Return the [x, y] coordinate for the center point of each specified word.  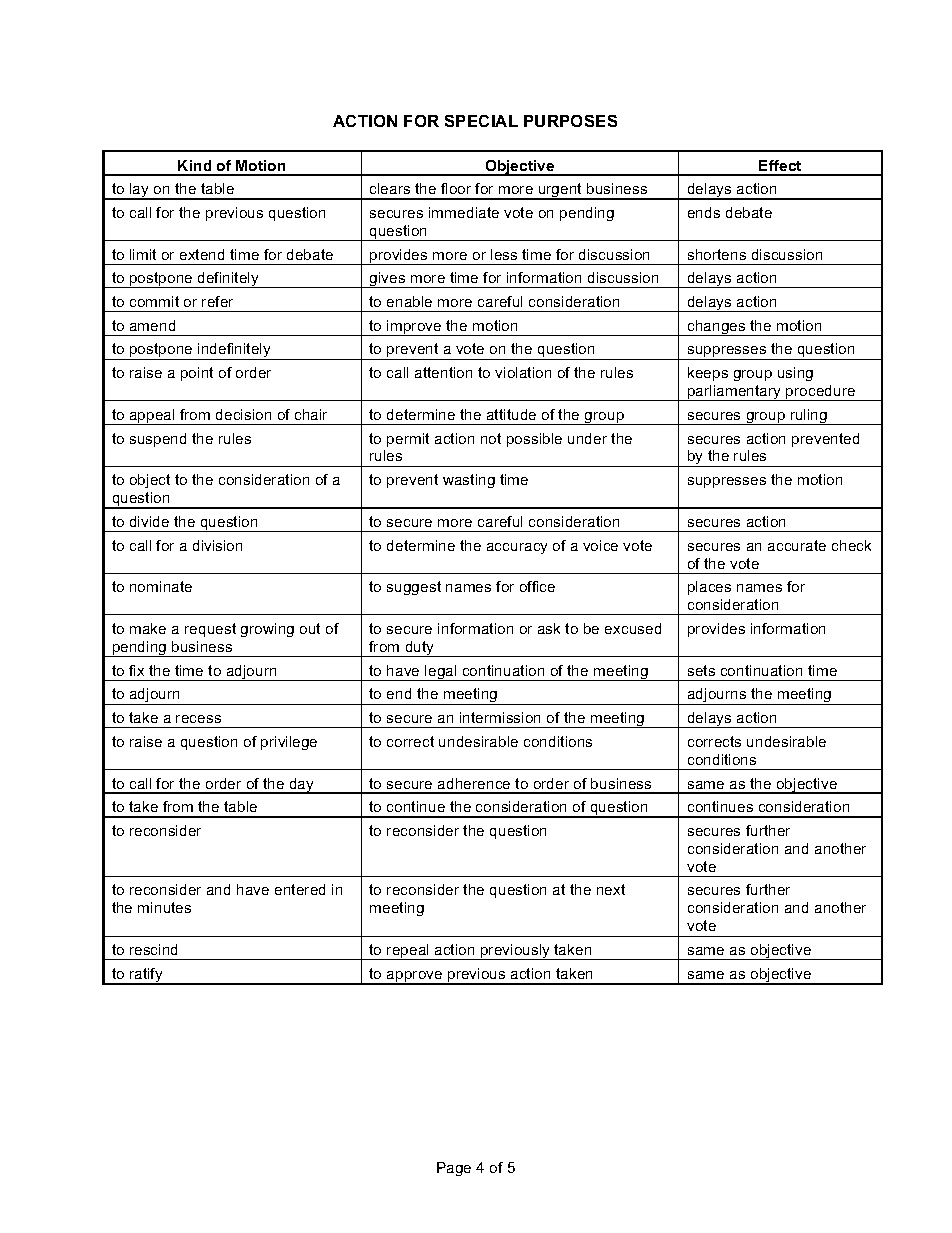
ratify [146, 976]
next [611, 889]
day [302, 786]
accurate [797, 545]
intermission [500, 717]
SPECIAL [481, 121]
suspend [158, 440]
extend [202, 254]
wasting [469, 481]
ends [704, 212]
